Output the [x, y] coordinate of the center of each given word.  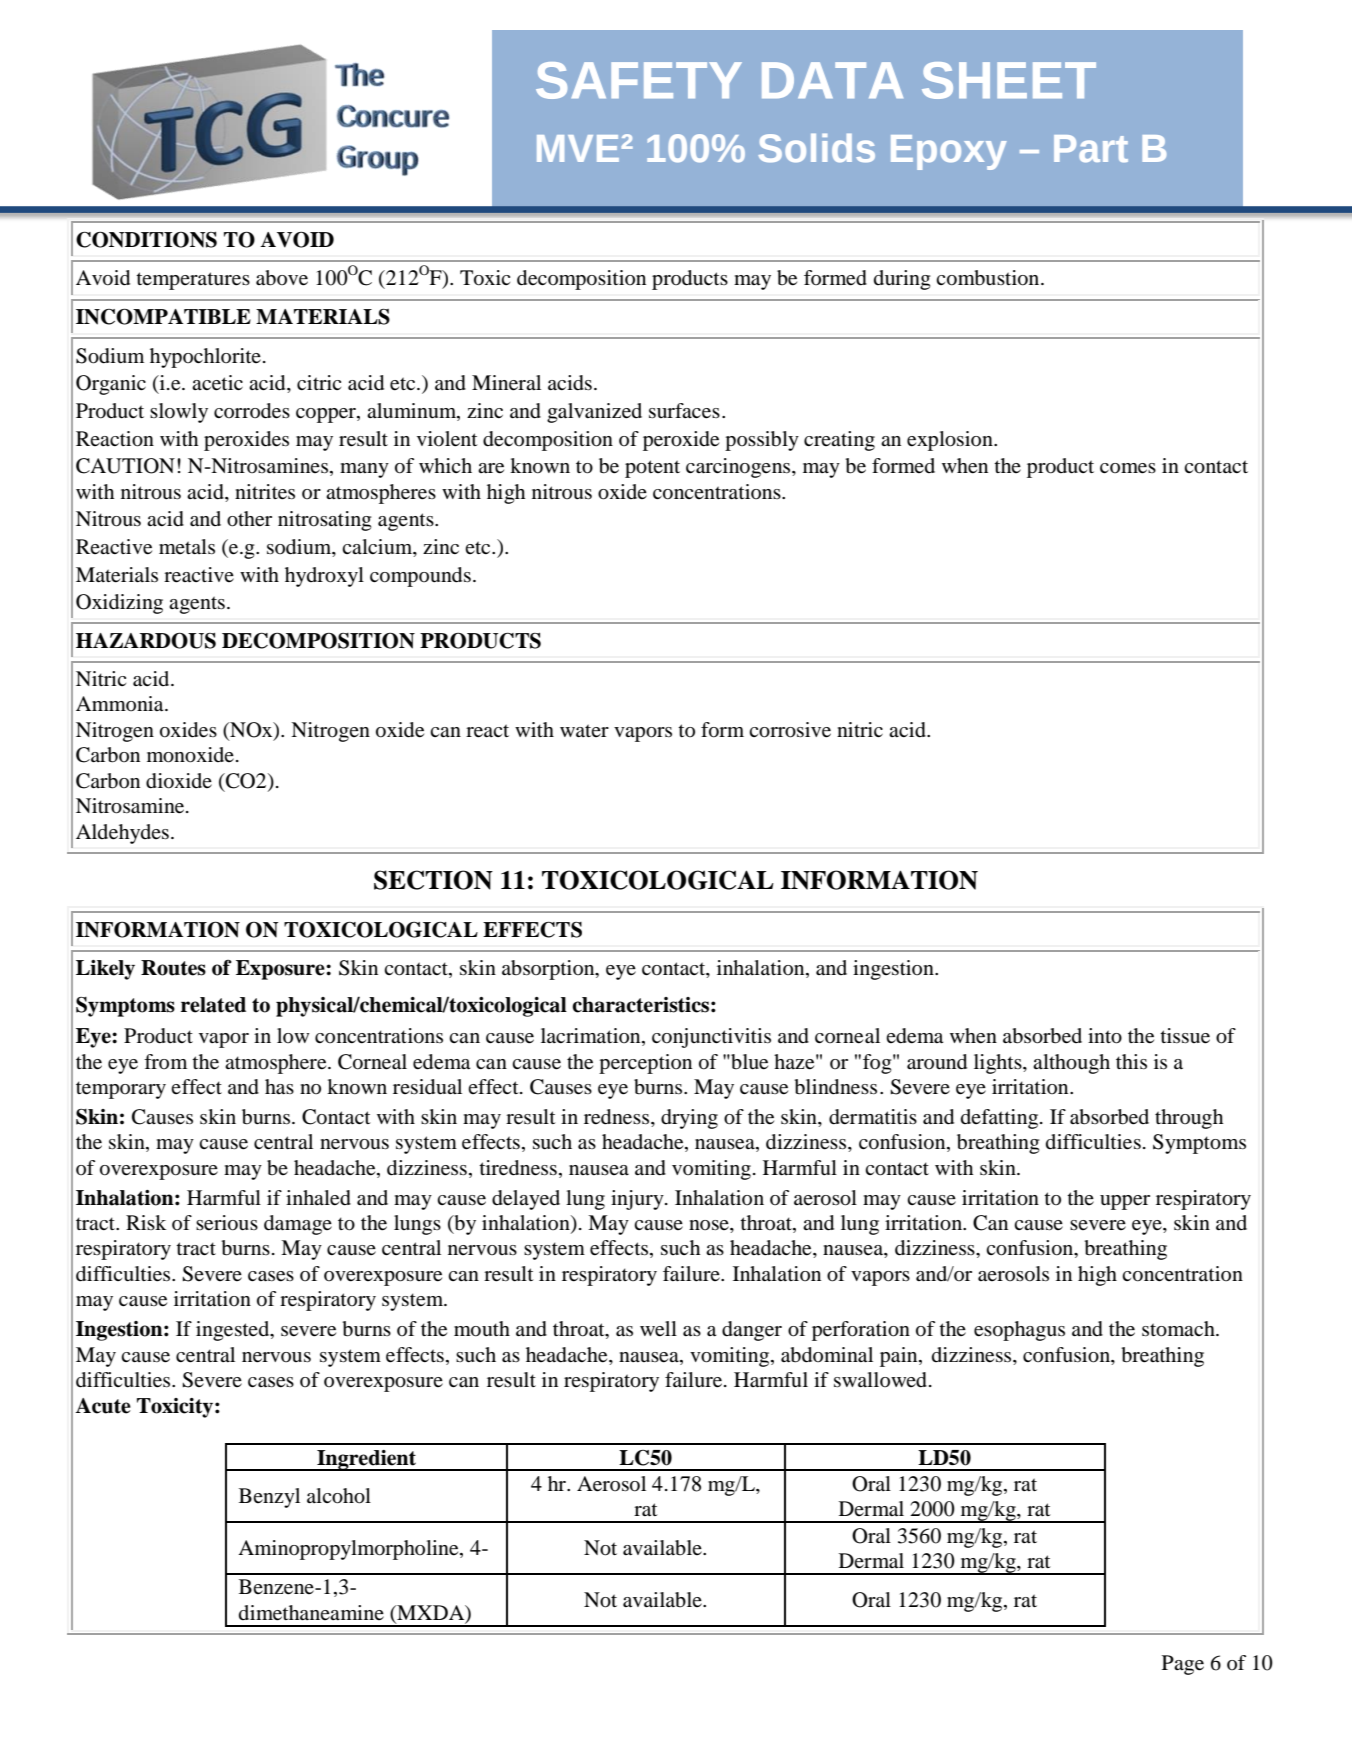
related [213, 1005]
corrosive [790, 730]
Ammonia [121, 704]
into [1105, 1036]
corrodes [252, 411]
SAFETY [639, 80]
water [584, 730]
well [658, 1329]
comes [1128, 468]
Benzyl [269, 1498]
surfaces [684, 411]
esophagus [1019, 1331]
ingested [234, 1331]
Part [1091, 148]
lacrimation [592, 1037]
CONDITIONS [146, 240]
